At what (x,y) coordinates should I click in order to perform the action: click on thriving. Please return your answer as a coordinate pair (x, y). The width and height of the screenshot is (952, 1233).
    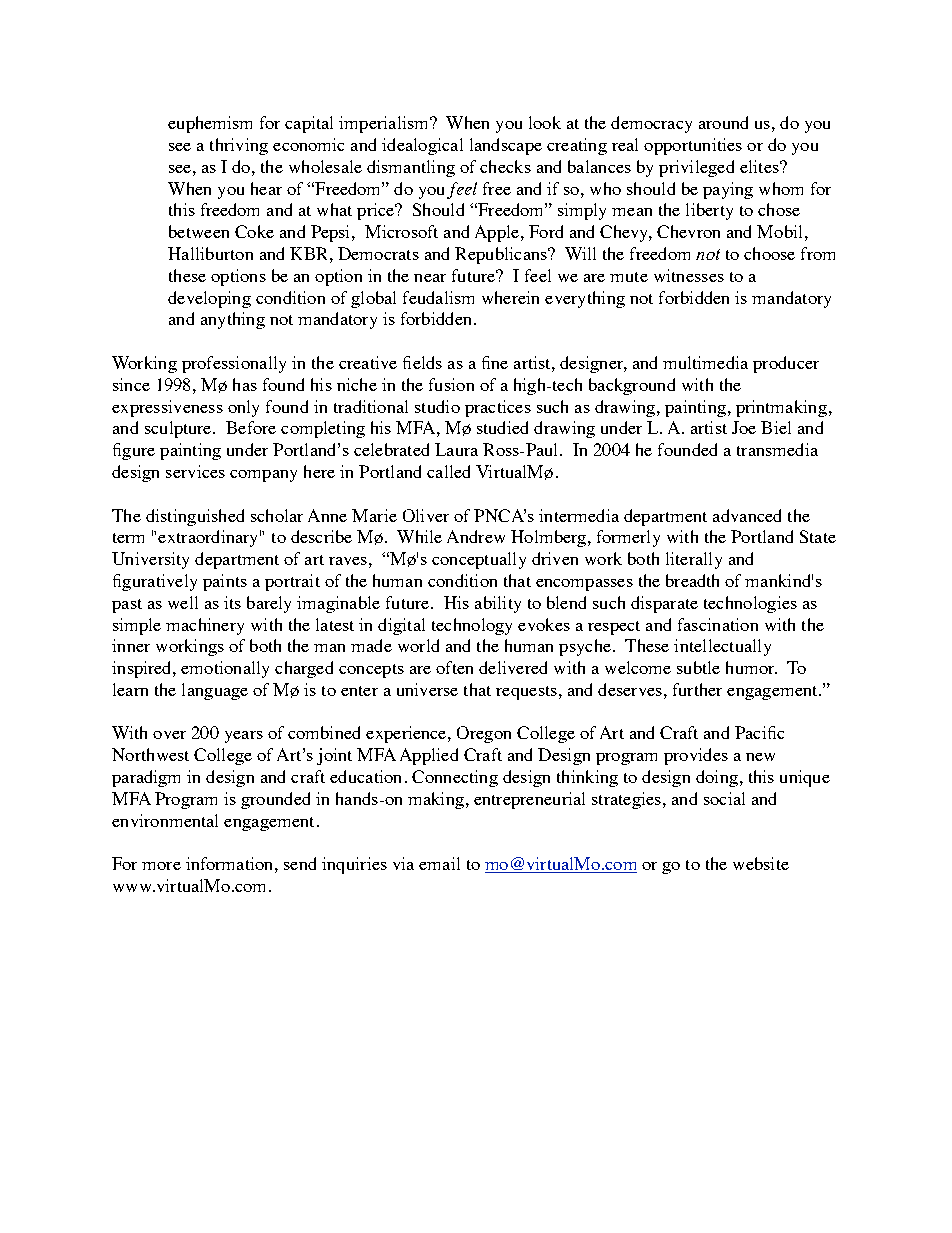
    Looking at the image, I should click on (239, 146).
